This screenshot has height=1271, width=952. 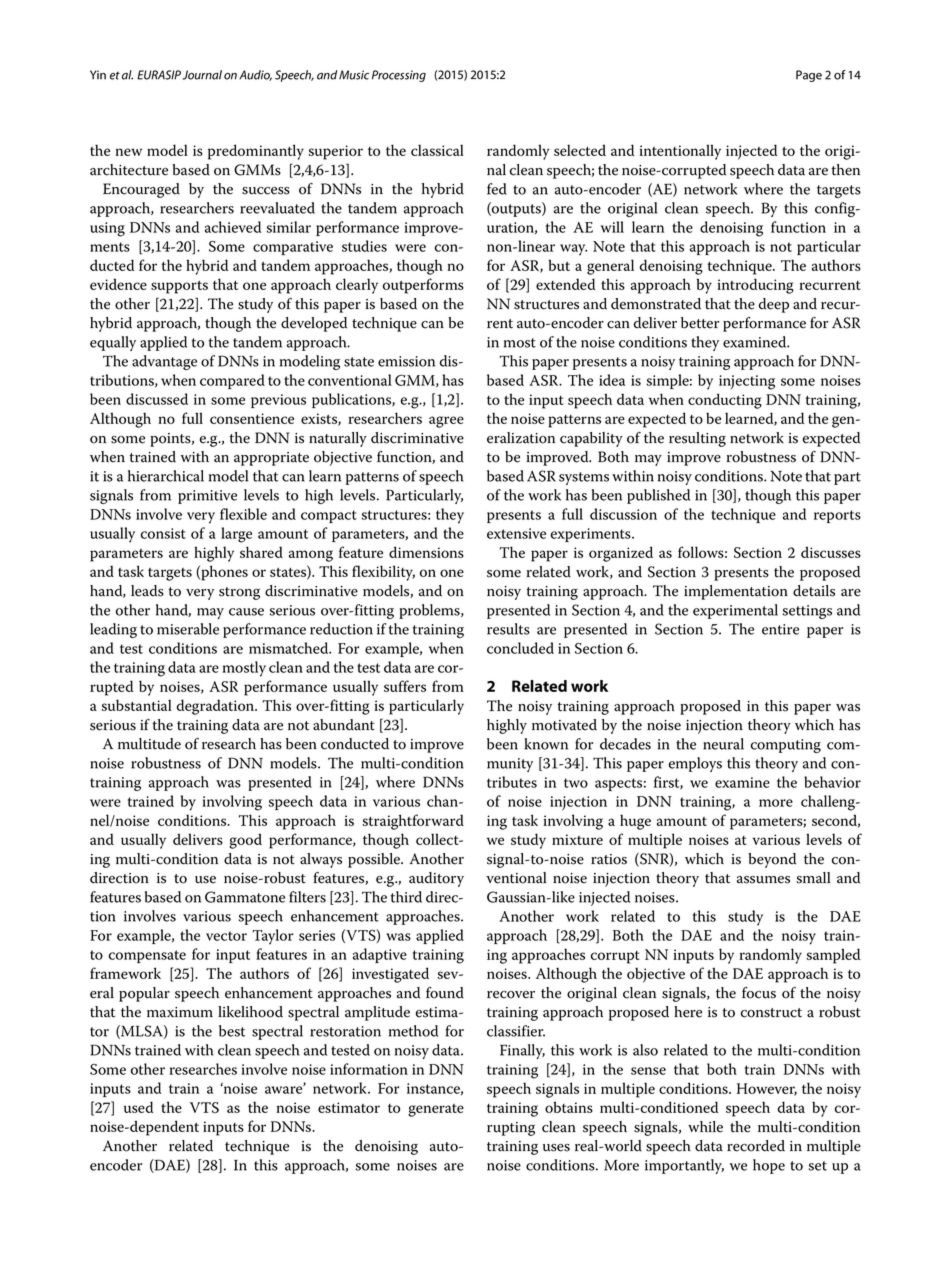 I want to click on miserable, so click(x=188, y=629).
